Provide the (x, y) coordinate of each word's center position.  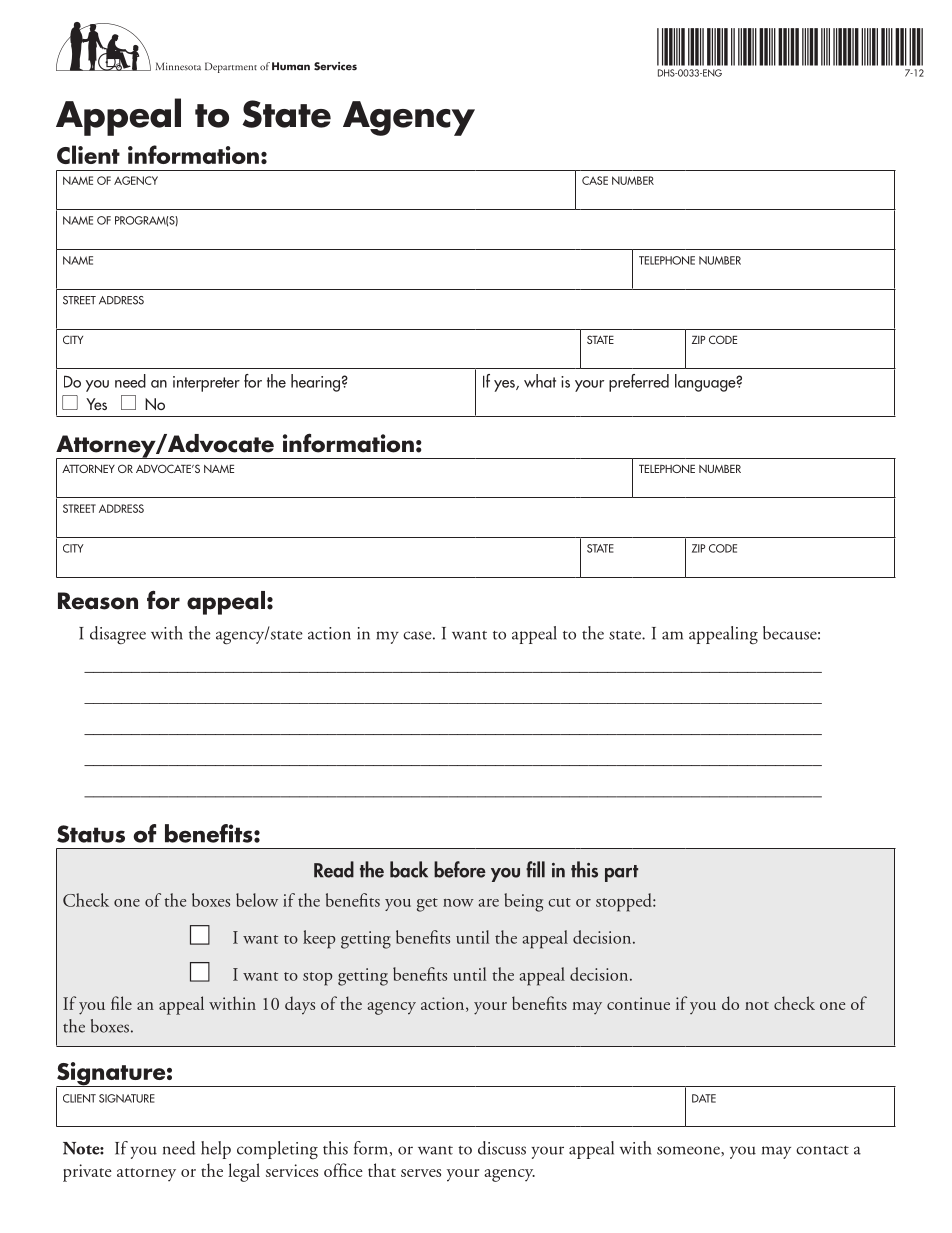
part (621, 873)
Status (91, 834)
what (540, 381)
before (460, 869)
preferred (639, 383)
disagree (118, 635)
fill (535, 869)
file (121, 1003)
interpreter (206, 384)
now (458, 903)
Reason (98, 601)
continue (638, 1003)
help (216, 1150)
